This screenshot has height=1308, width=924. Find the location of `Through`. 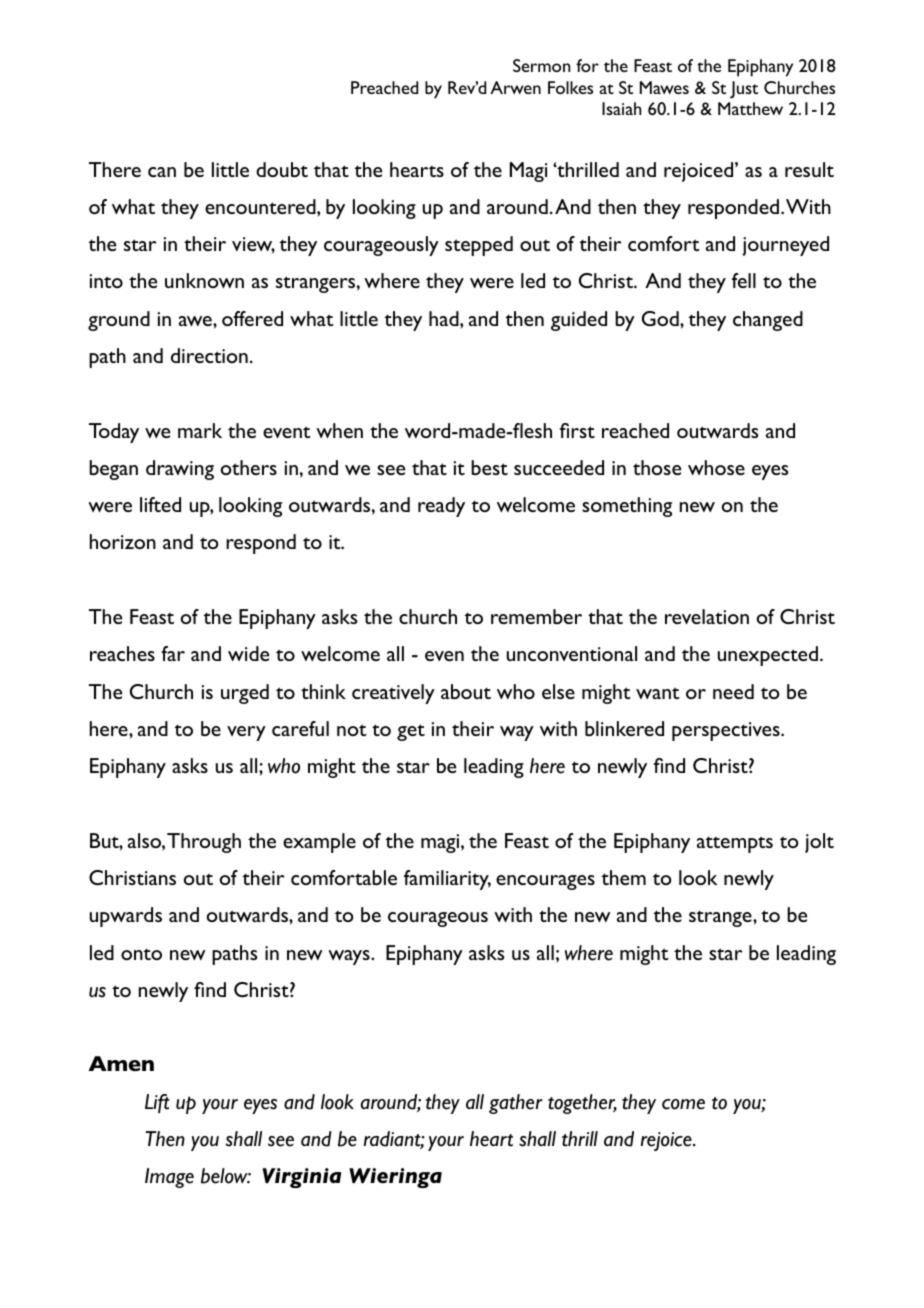

Through is located at coordinates (204, 843).
